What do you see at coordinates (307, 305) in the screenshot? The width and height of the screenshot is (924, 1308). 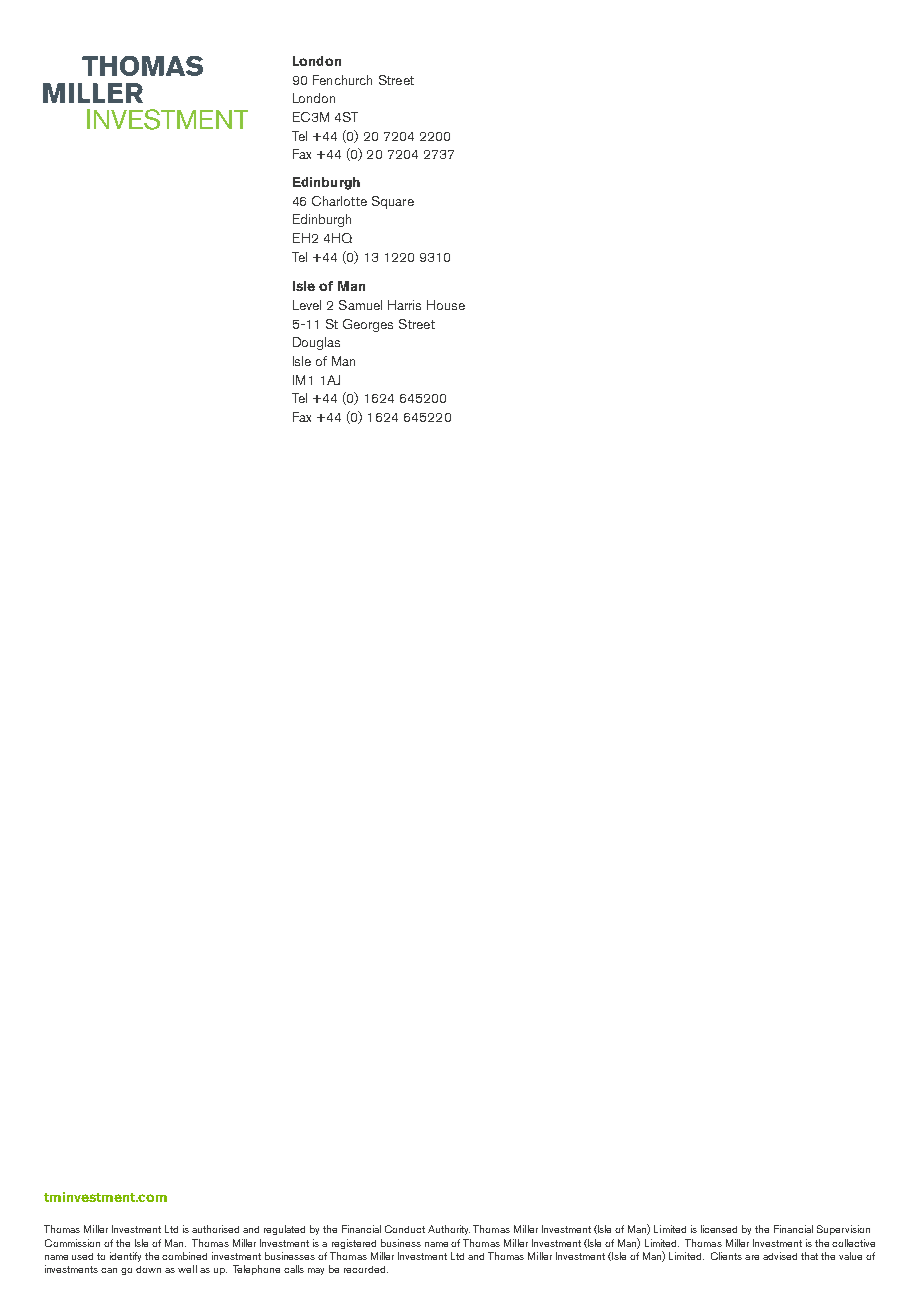 I see `Level` at bounding box center [307, 305].
